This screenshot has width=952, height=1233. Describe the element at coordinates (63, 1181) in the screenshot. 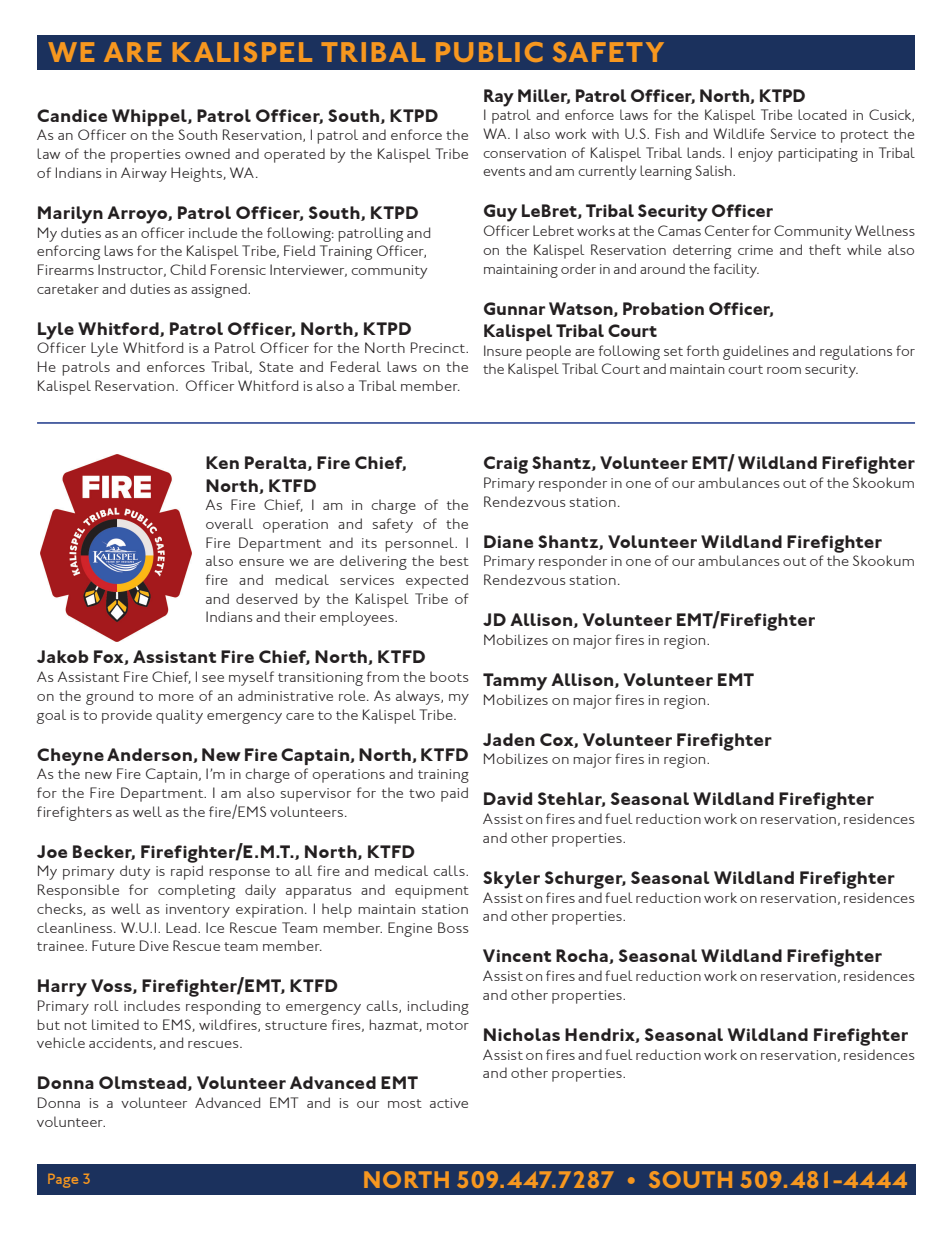

I see `Page` at that location.
